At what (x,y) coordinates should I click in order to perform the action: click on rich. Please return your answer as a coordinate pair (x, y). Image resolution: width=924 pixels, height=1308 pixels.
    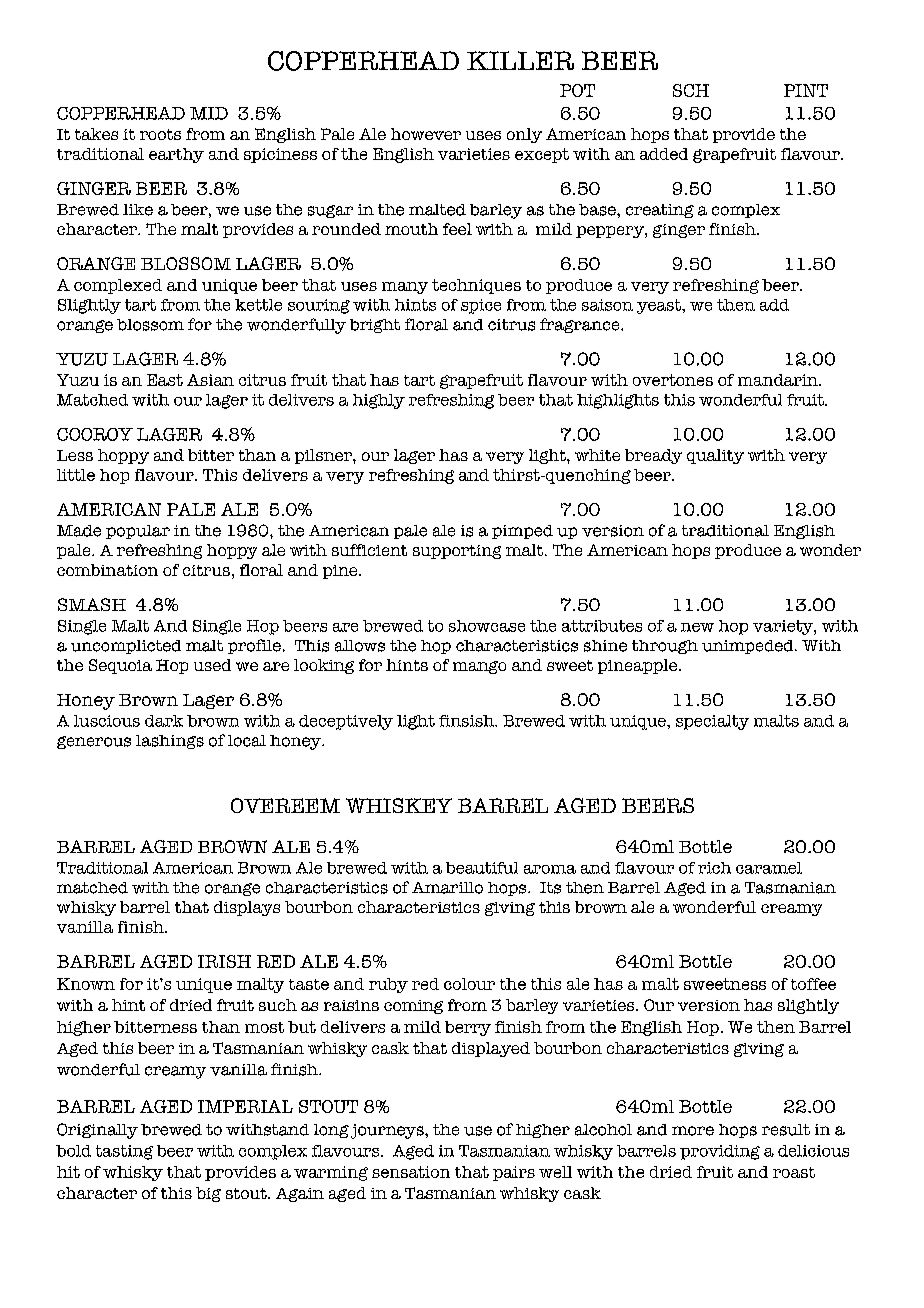
    Looking at the image, I should click on (714, 868).
